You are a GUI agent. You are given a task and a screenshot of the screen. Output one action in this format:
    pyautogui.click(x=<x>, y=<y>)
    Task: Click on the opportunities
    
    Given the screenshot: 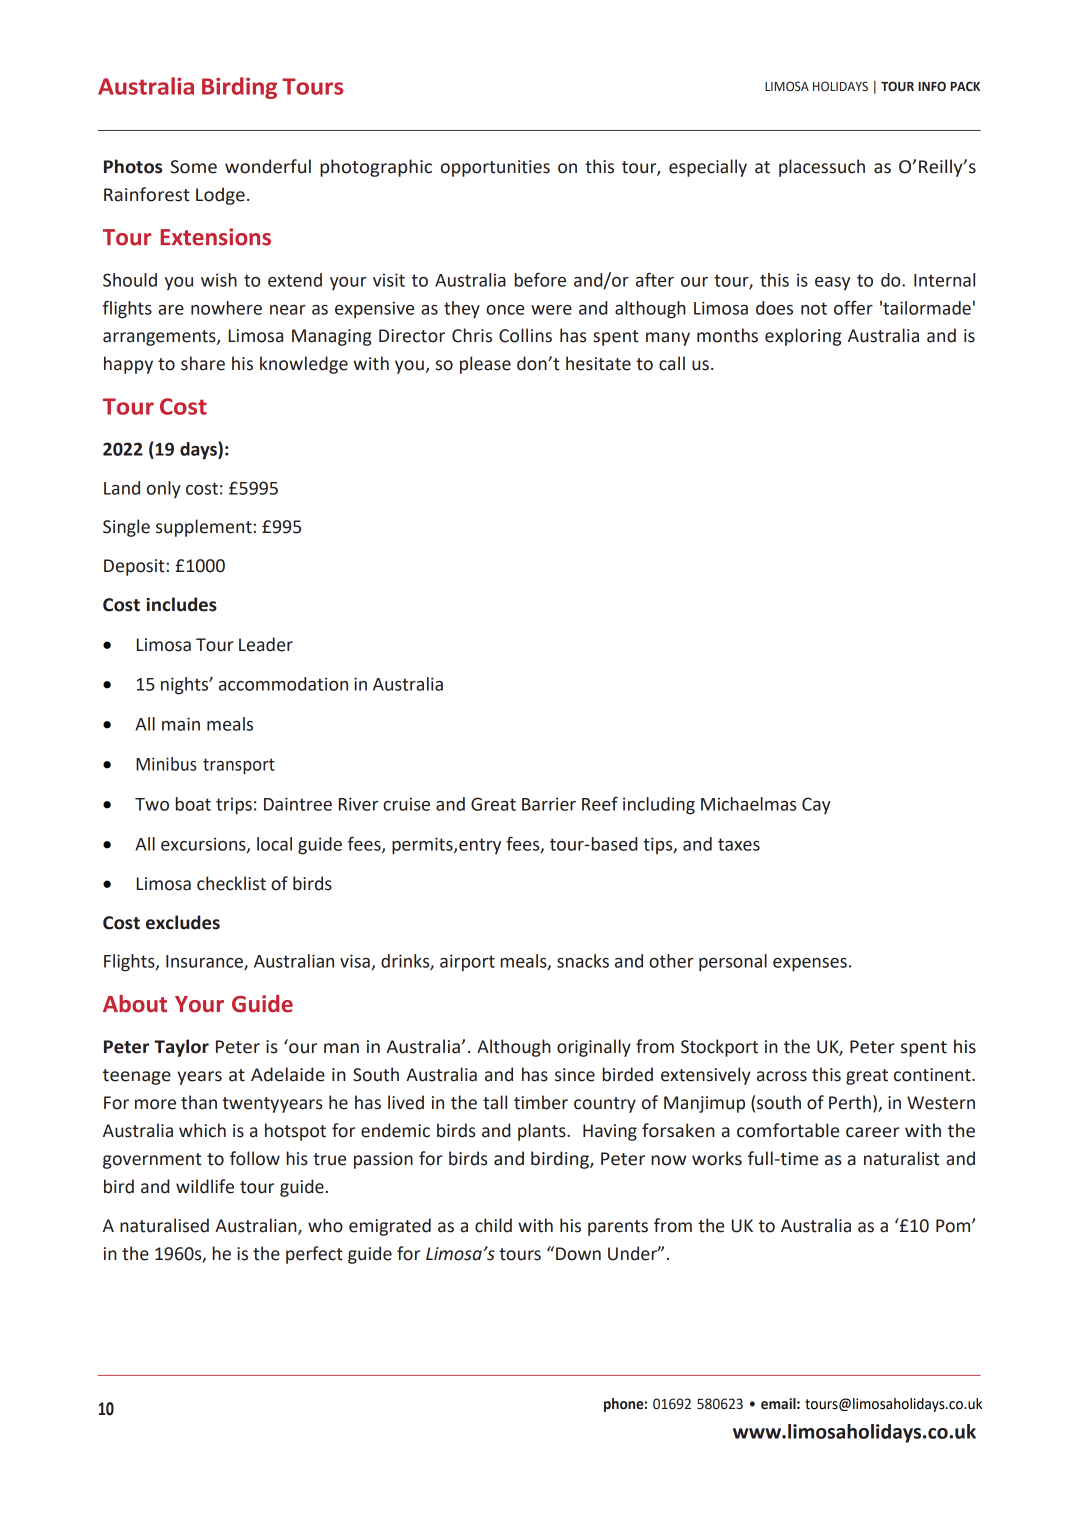 What is the action you would take?
    pyautogui.click(x=495, y=168)
